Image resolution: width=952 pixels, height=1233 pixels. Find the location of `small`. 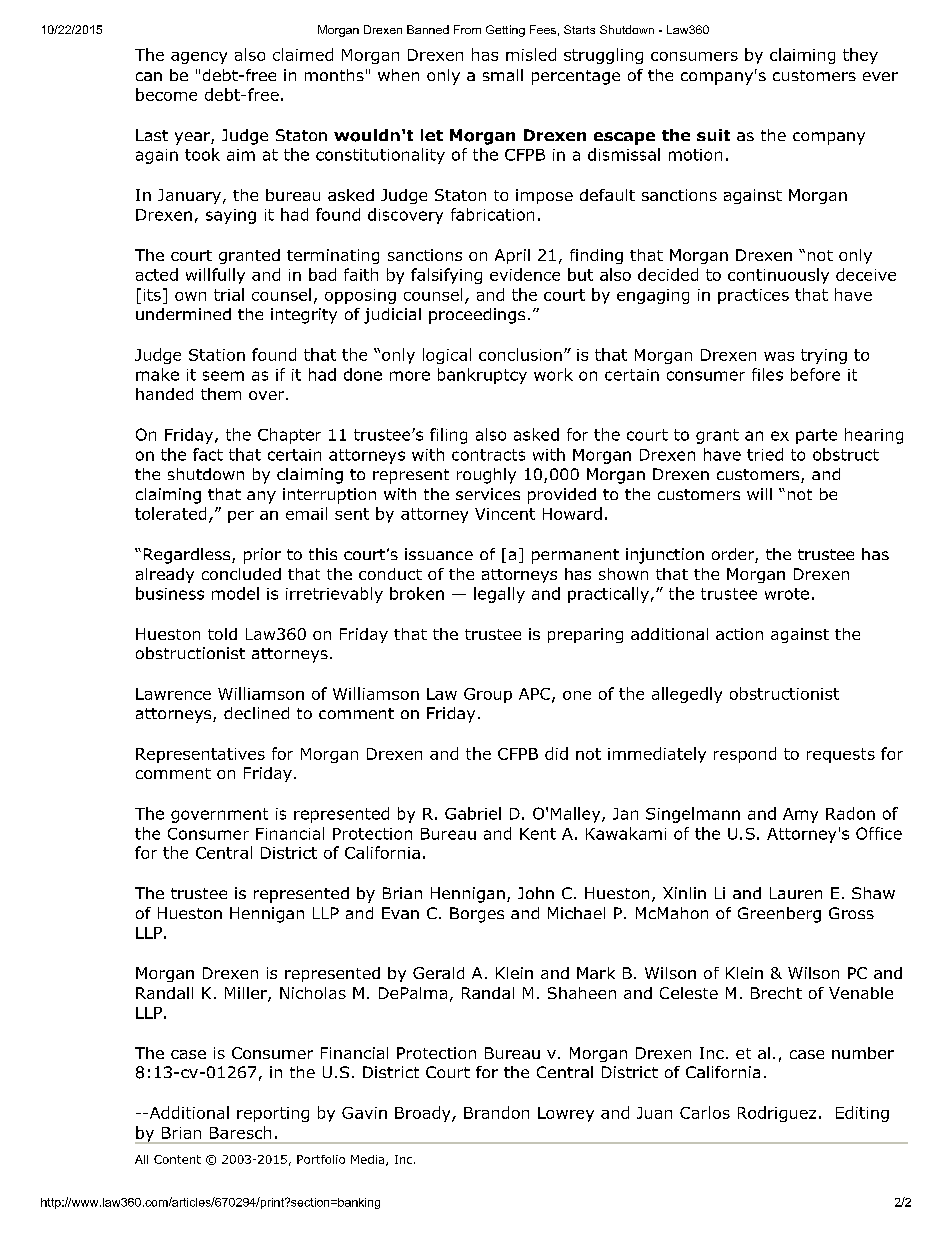

small is located at coordinates (503, 75).
